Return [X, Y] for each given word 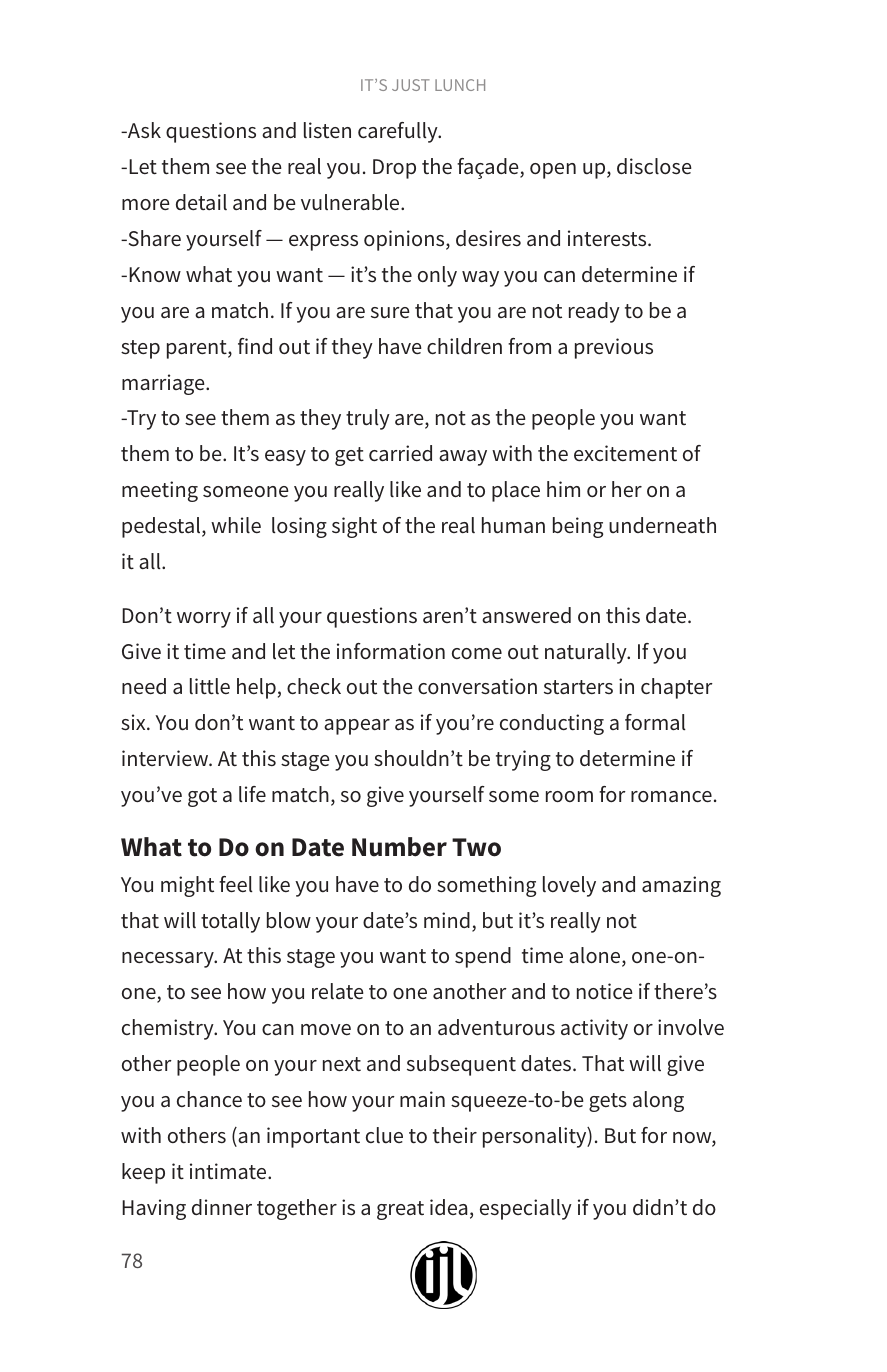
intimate [229, 1171]
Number [399, 847]
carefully [399, 132]
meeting [160, 491]
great [400, 1210]
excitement [625, 453]
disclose [654, 166]
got [202, 797]
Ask [143, 130]
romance [671, 797]
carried [400, 453]
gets [608, 1102]
